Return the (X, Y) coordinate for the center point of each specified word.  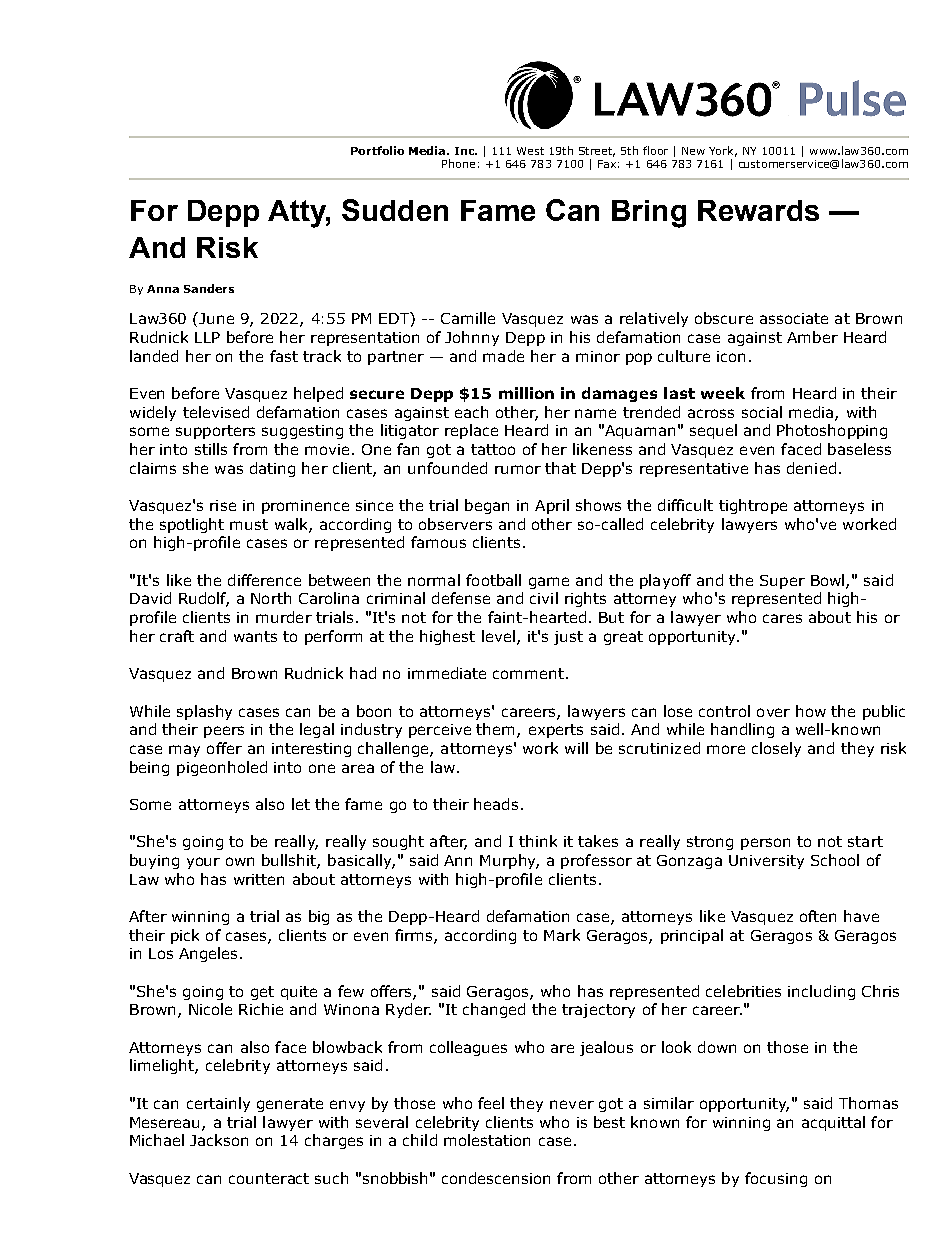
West (530, 151)
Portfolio (377, 150)
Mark (562, 935)
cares (782, 618)
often (818, 916)
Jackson (219, 1140)
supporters (215, 432)
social (762, 412)
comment (528, 673)
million (526, 393)
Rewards (758, 210)
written (259, 879)
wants (255, 636)
